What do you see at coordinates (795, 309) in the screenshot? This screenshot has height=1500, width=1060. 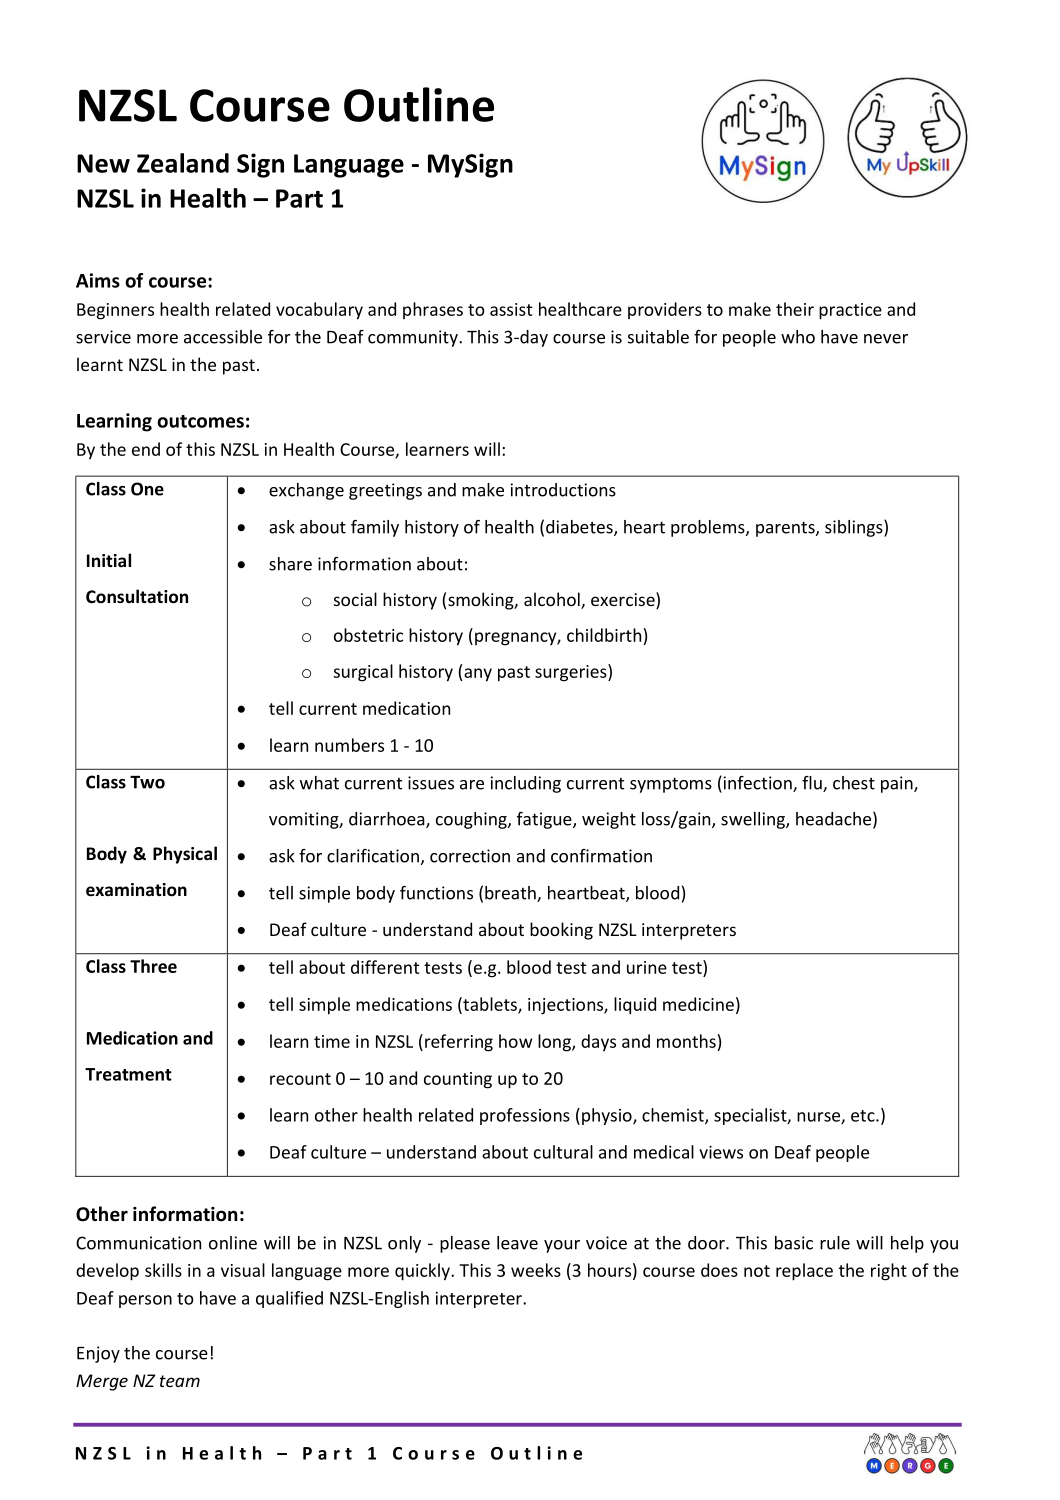 I see `their` at bounding box center [795, 309].
